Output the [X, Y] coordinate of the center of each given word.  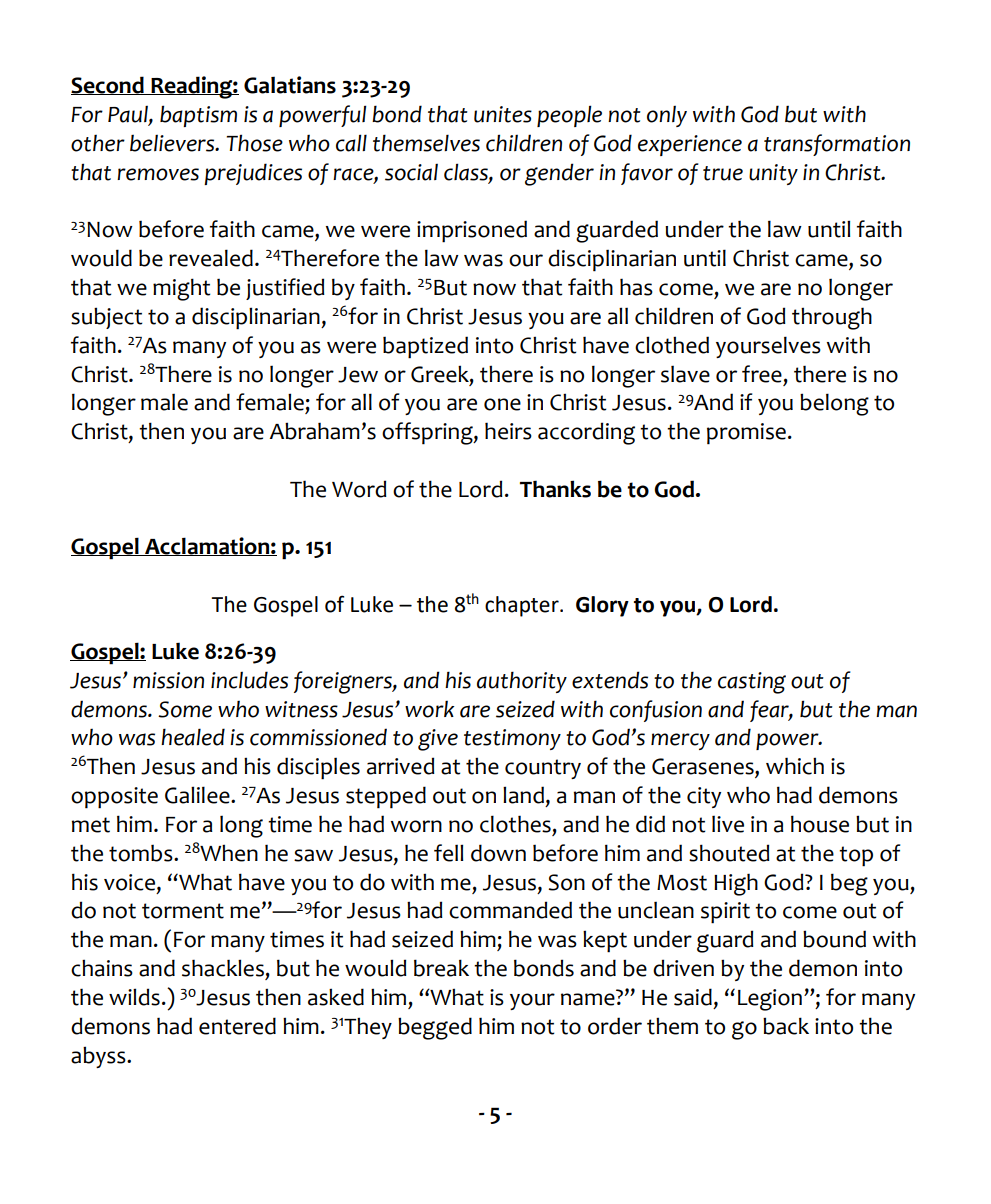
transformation [837, 145]
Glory [602, 606]
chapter [523, 606]
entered [237, 1026]
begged [435, 1028]
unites [503, 114]
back [786, 1026]
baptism [198, 116]
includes [249, 680]
